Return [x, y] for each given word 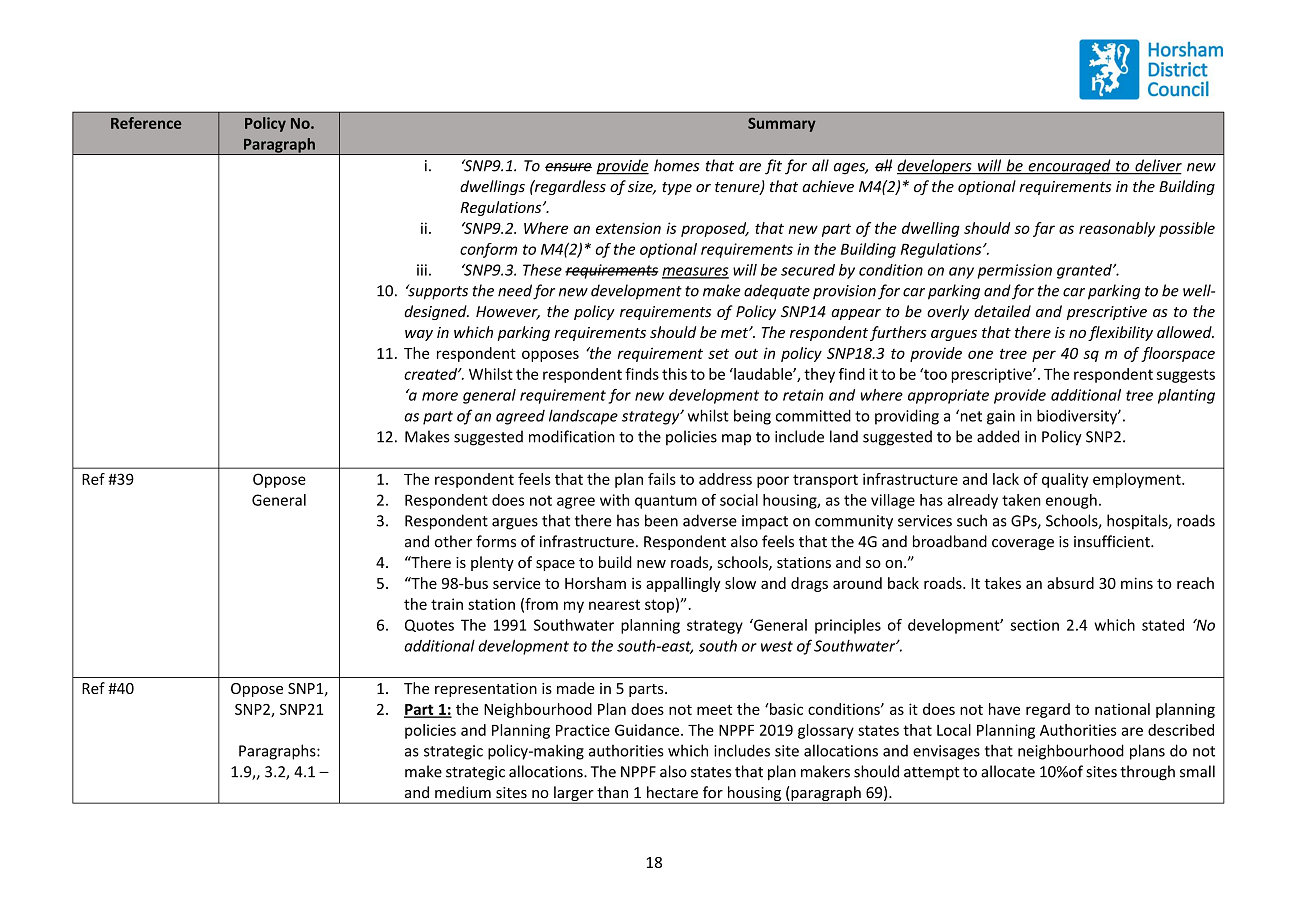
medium [463, 792]
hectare [672, 792]
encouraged [1069, 167]
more [440, 396]
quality [1065, 480]
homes [676, 165]
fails [662, 479]
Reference [146, 123]
